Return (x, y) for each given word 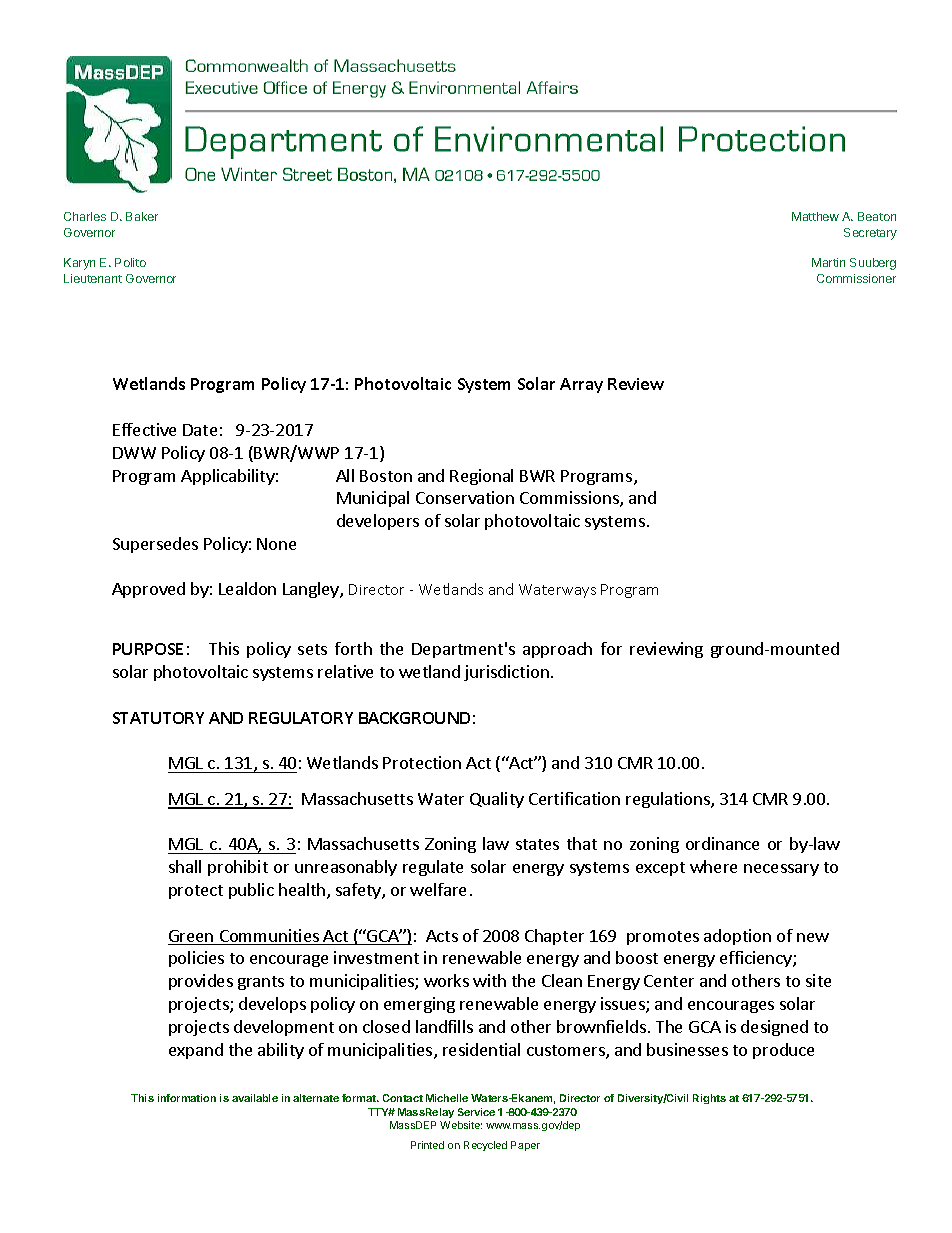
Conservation (465, 497)
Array (581, 385)
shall (185, 866)
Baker (142, 216)
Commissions (570, 499)
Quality (497, 800)
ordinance (722, 843)
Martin (828, 262)
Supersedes (155, 545)
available (255, 1098)
